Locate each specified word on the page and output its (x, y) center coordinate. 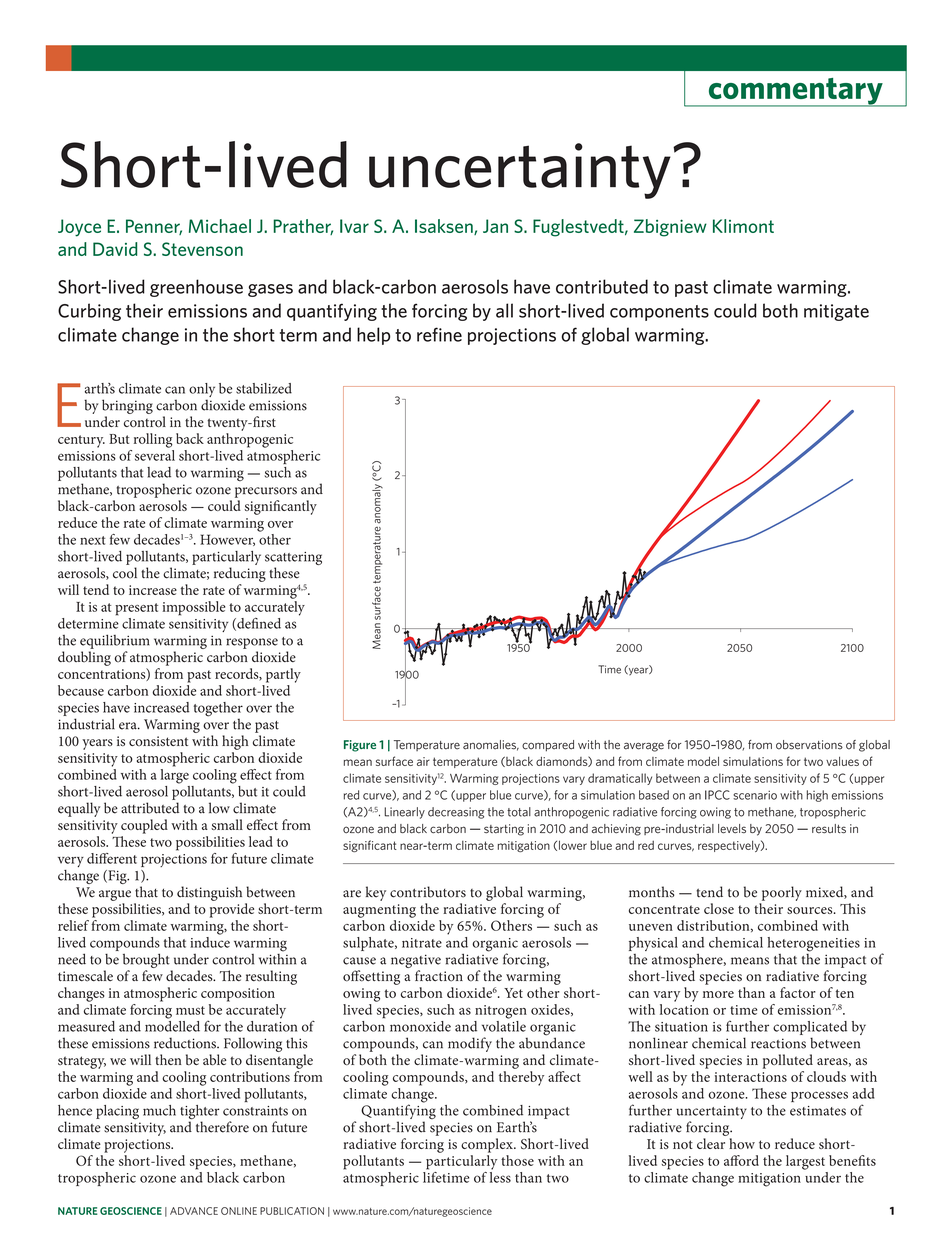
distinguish (209, 893)
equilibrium (115, 641)
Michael (220, 226)
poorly (782, 893)
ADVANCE (194, 1211)
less (500, 1176)
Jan (495, 226)
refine (439, 334)
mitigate (836, 312)
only (202, 391)
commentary (795, 92)
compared (548, 746)
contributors (428, 892)
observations (809, 745)
